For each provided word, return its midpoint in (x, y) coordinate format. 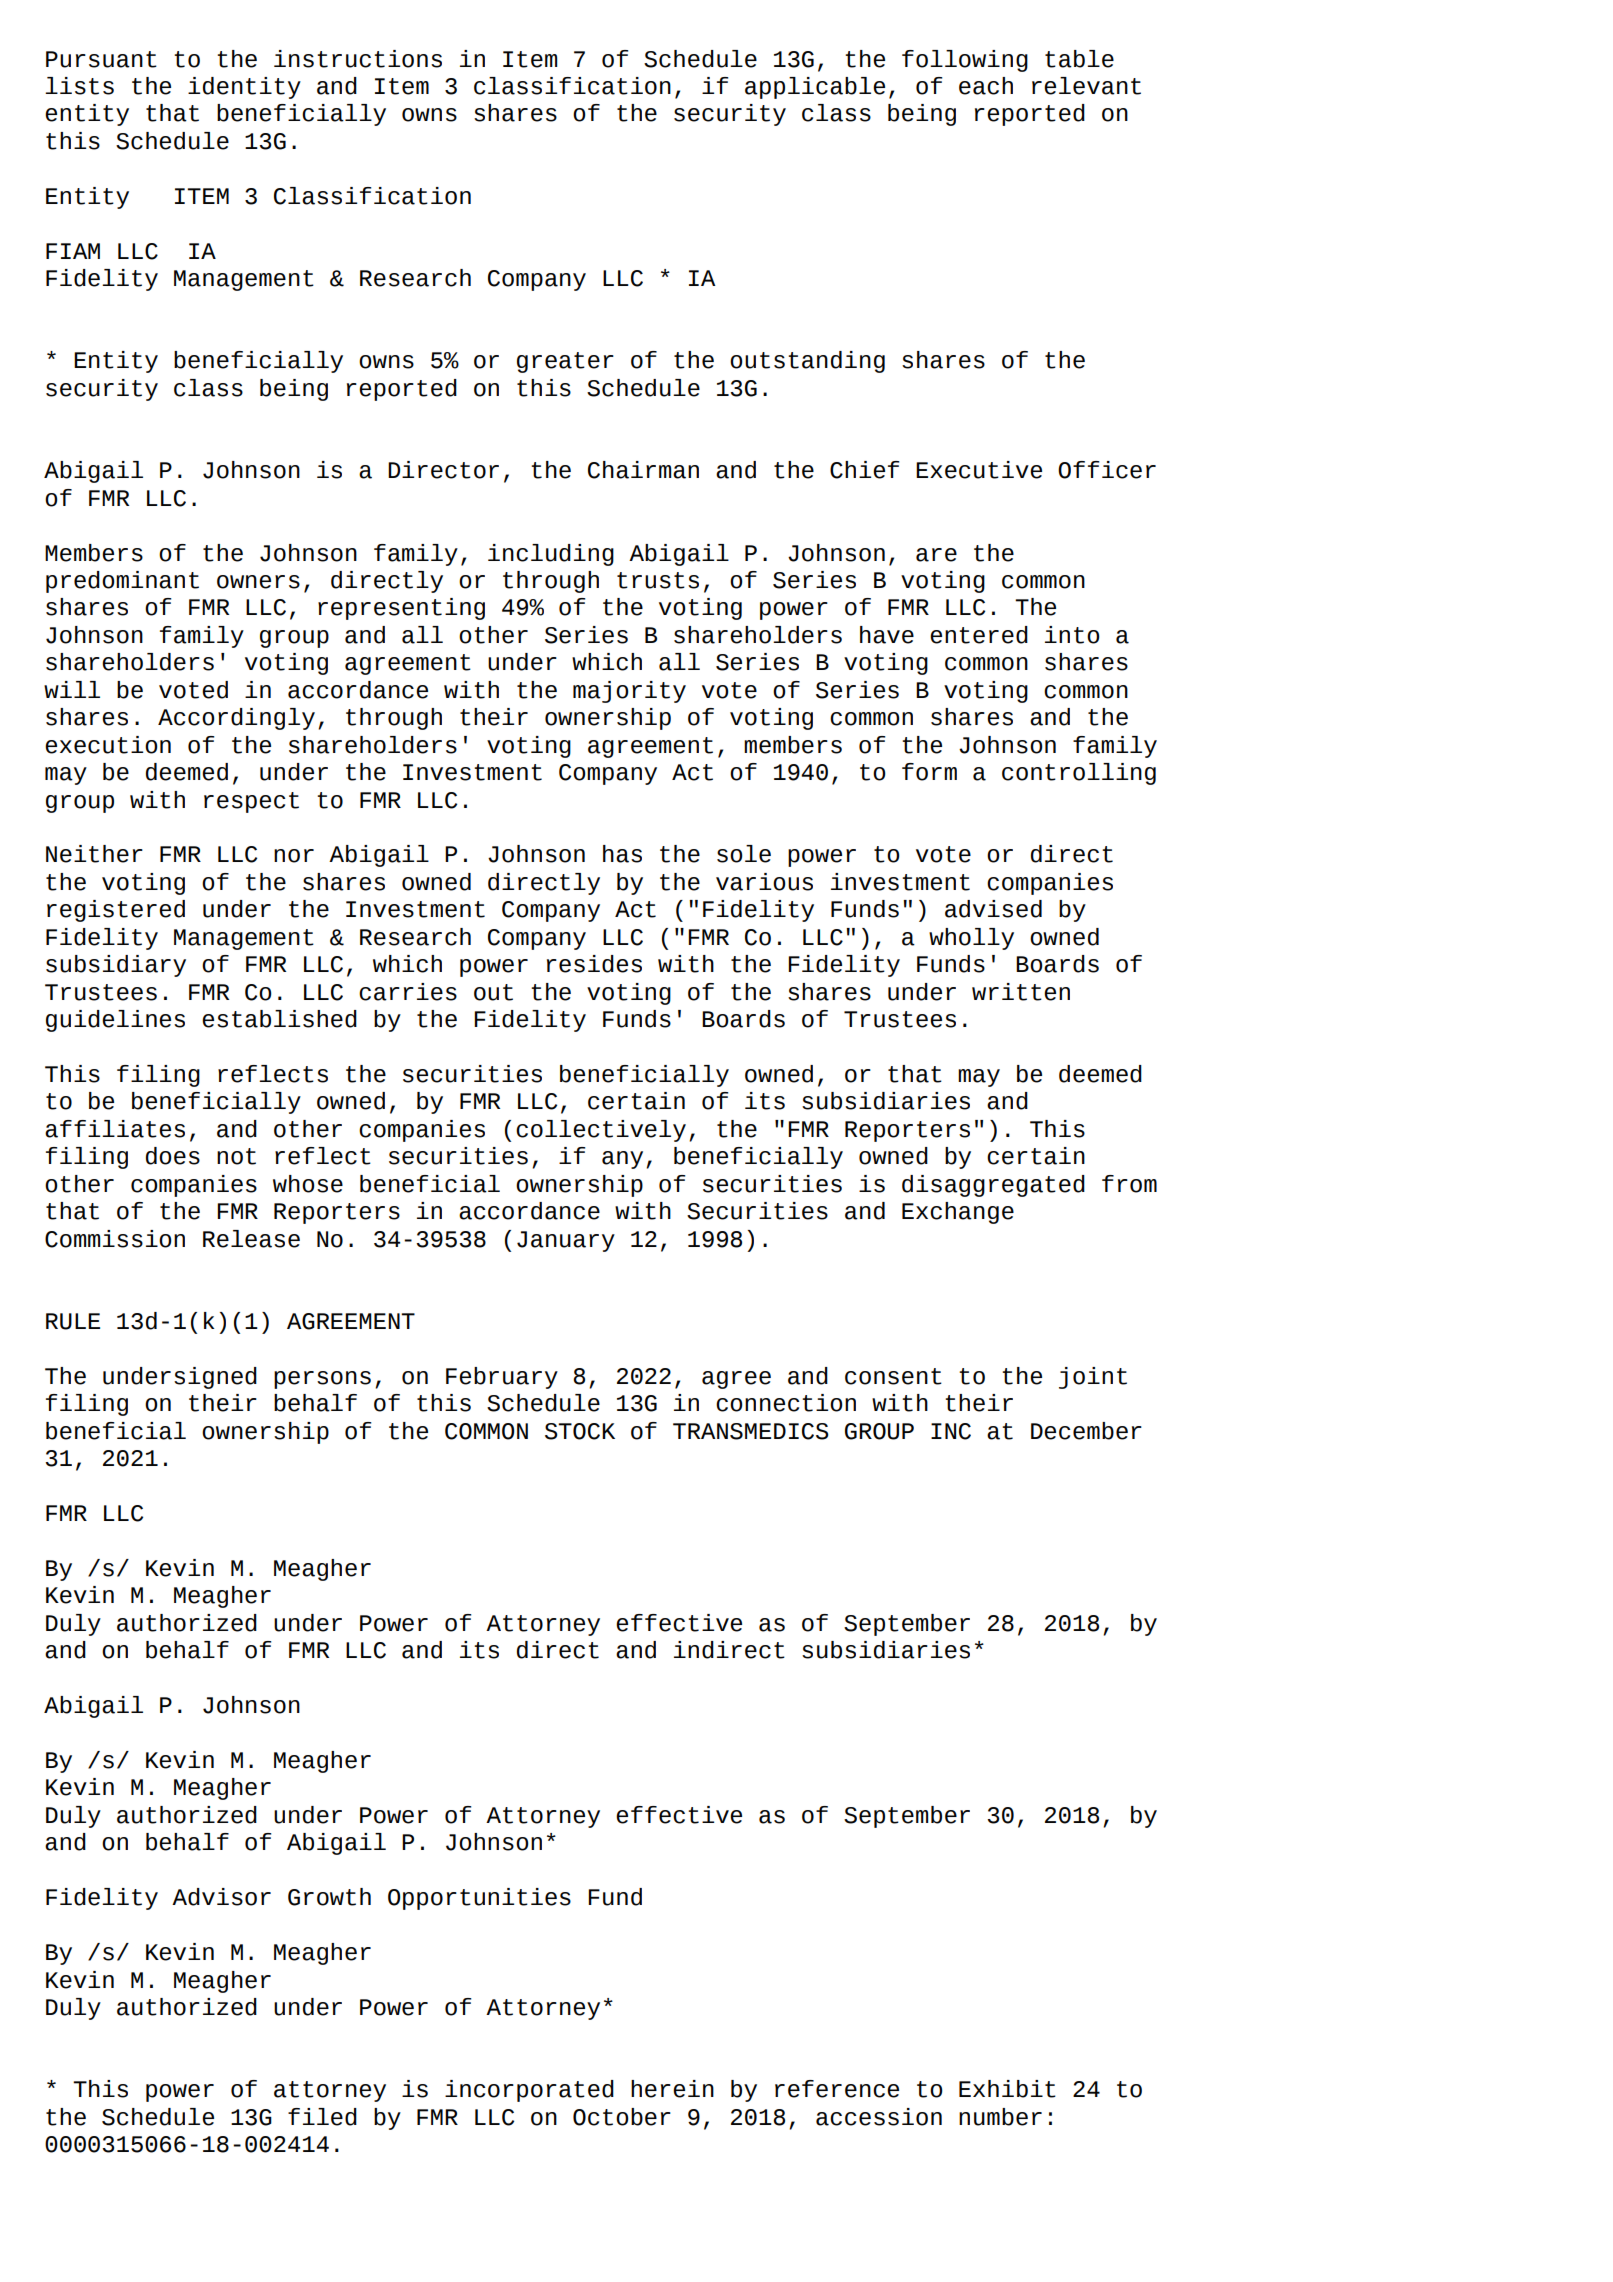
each (986, 86)
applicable (815, 88)
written (1021, 992)
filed (322, 2117)
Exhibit (1007, 2089)
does (173, 1156)
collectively (601, 1131)
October (622, 2117)
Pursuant (101, 59)
